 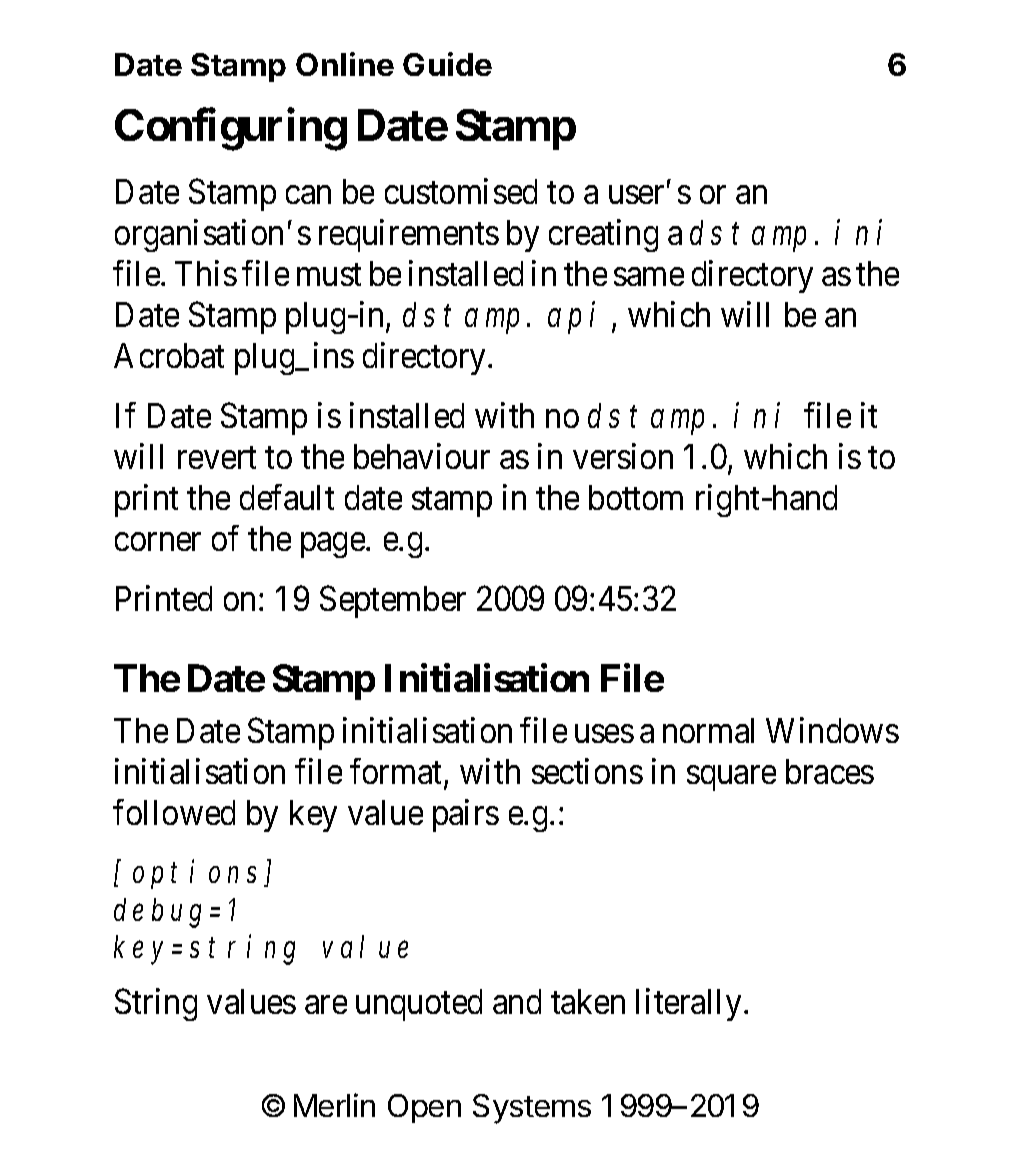 What do you see at coordinates (199, 874) in the screenshot?
I see `options` at bounding box center [199, 874].
